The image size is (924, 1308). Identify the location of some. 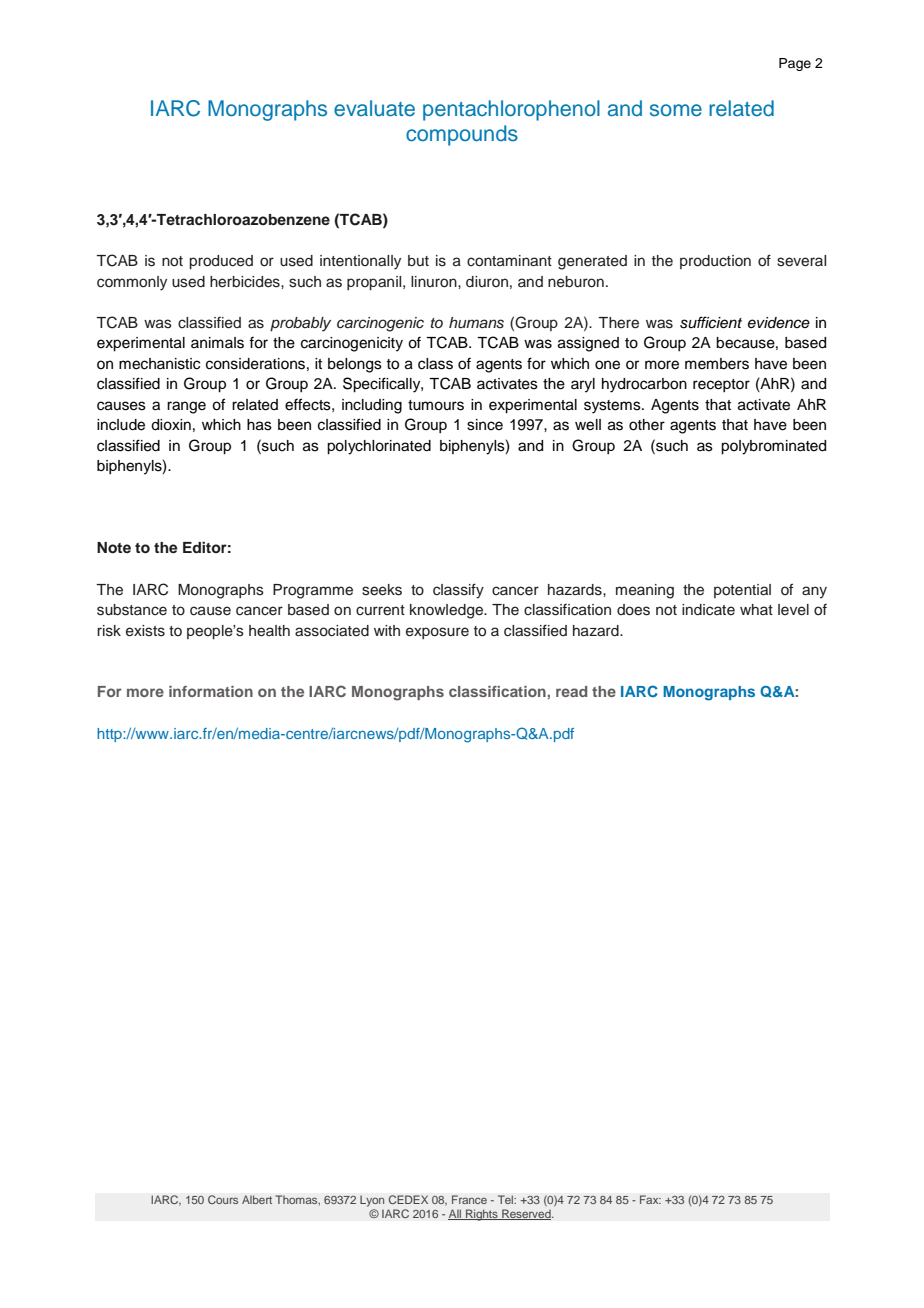
(676, 110).
